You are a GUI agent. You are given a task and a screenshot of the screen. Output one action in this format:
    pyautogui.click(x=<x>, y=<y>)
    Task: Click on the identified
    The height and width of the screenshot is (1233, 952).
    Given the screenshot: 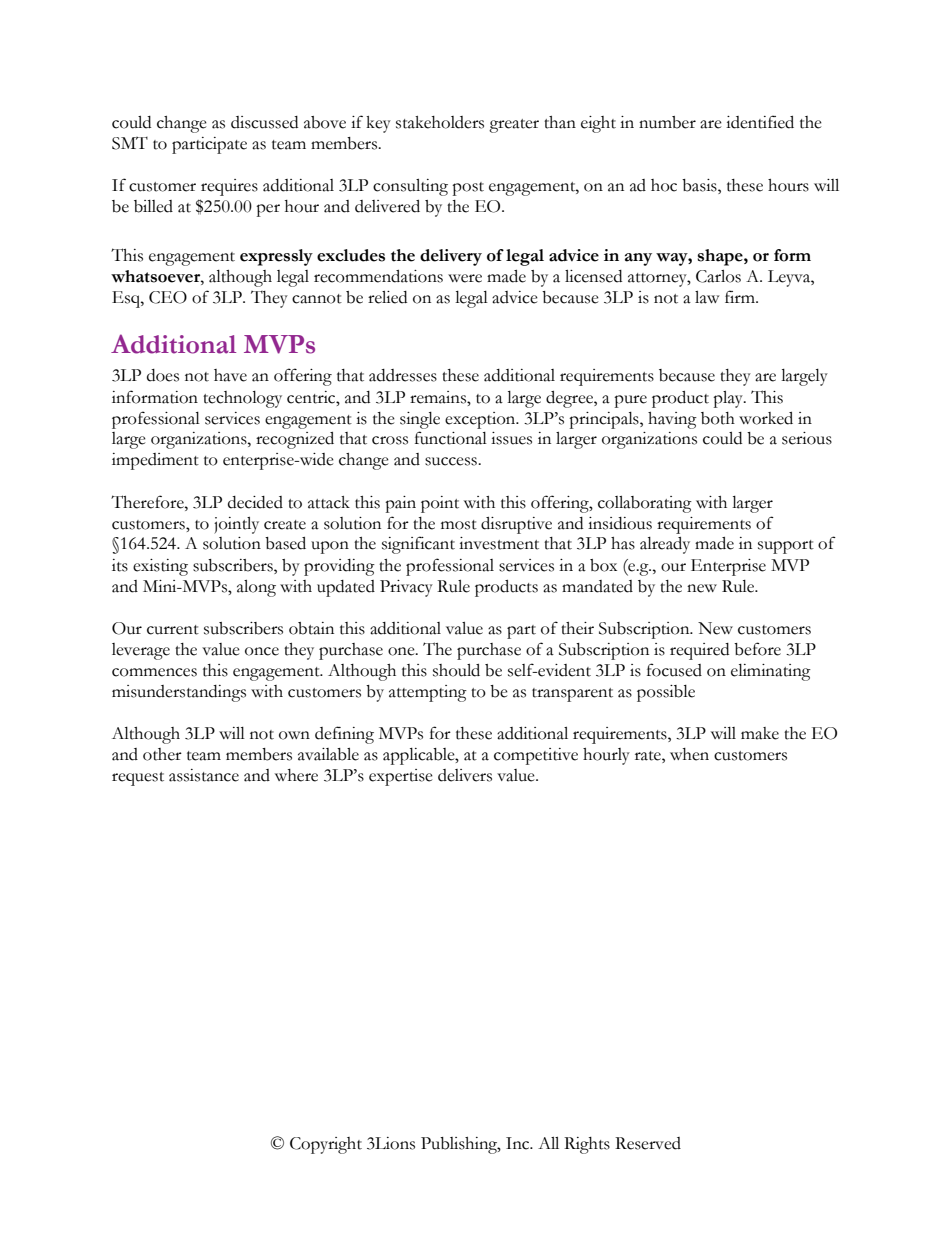 What is the action you would take?
    pyautogui.click(x=760, y=122)
